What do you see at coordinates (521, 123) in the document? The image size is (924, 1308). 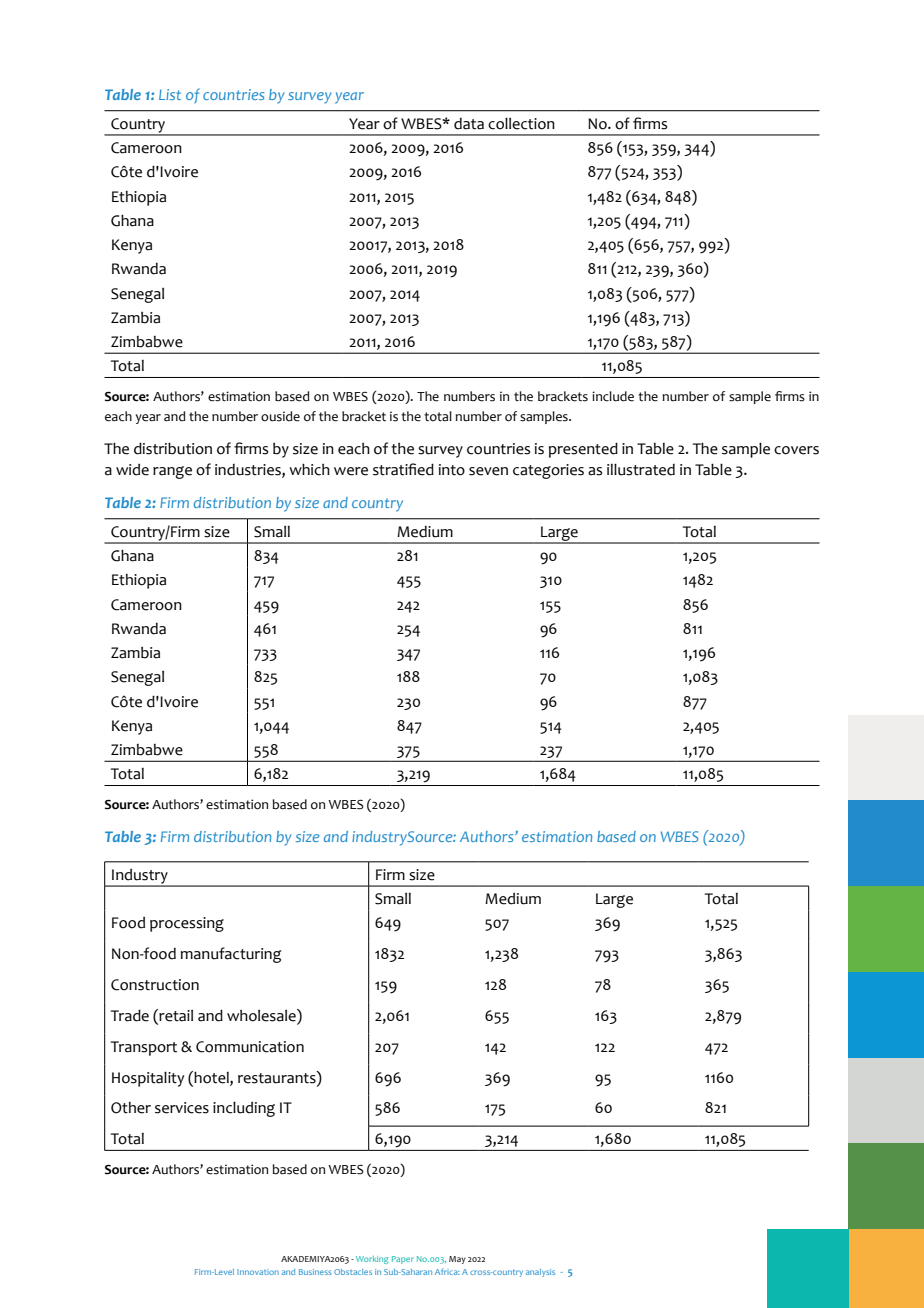 I see `collection` at bounding box center [521, 123].
